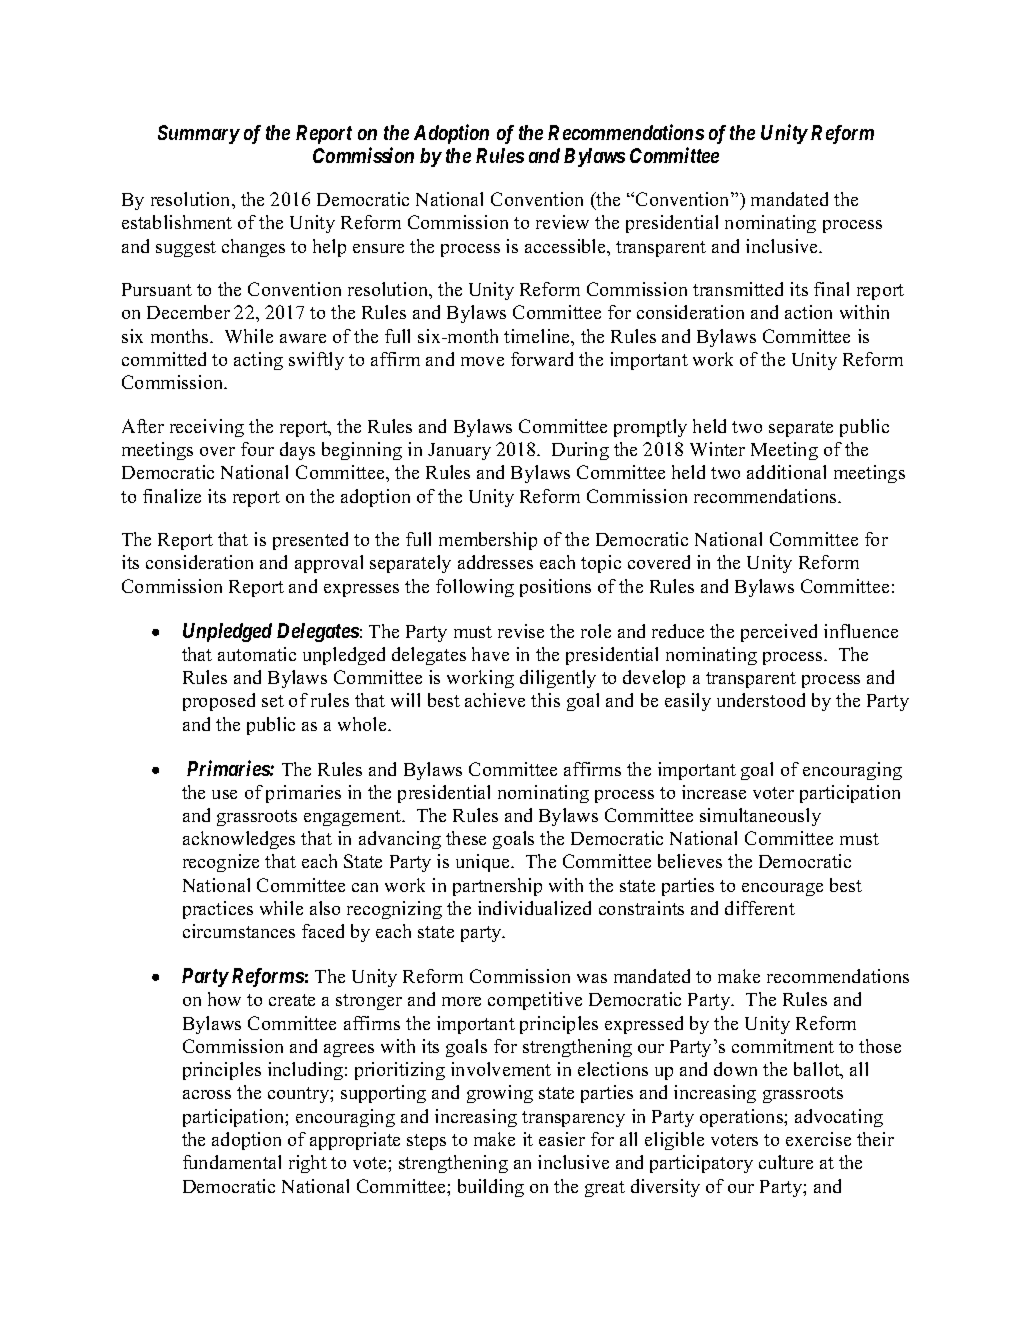 Image resolution: width=1032 pixels, height=1335 pixels. I want to click on transmitted, so click(738, 289).
